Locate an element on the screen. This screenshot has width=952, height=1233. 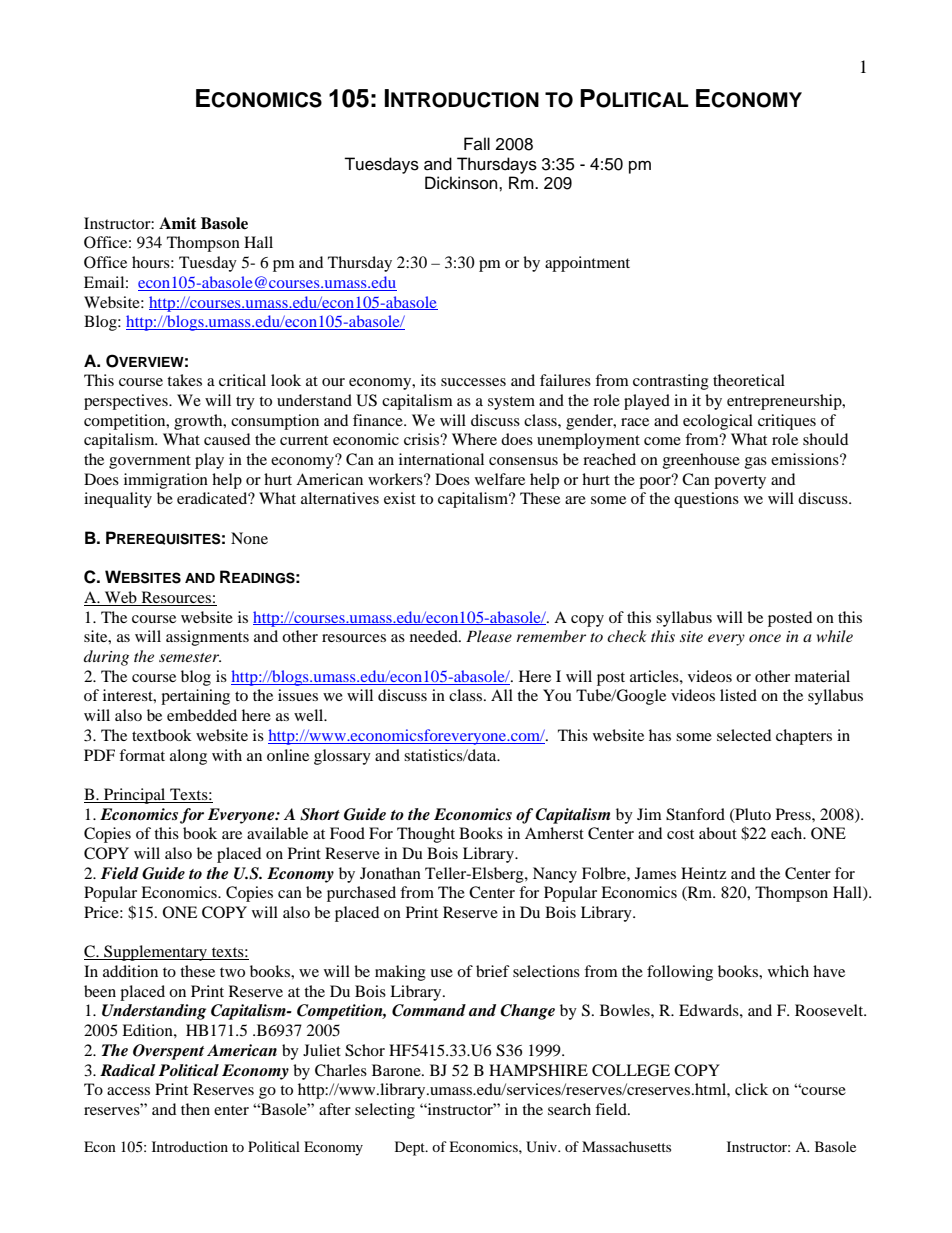
Dickinson is located at coordinates (462, 183).
